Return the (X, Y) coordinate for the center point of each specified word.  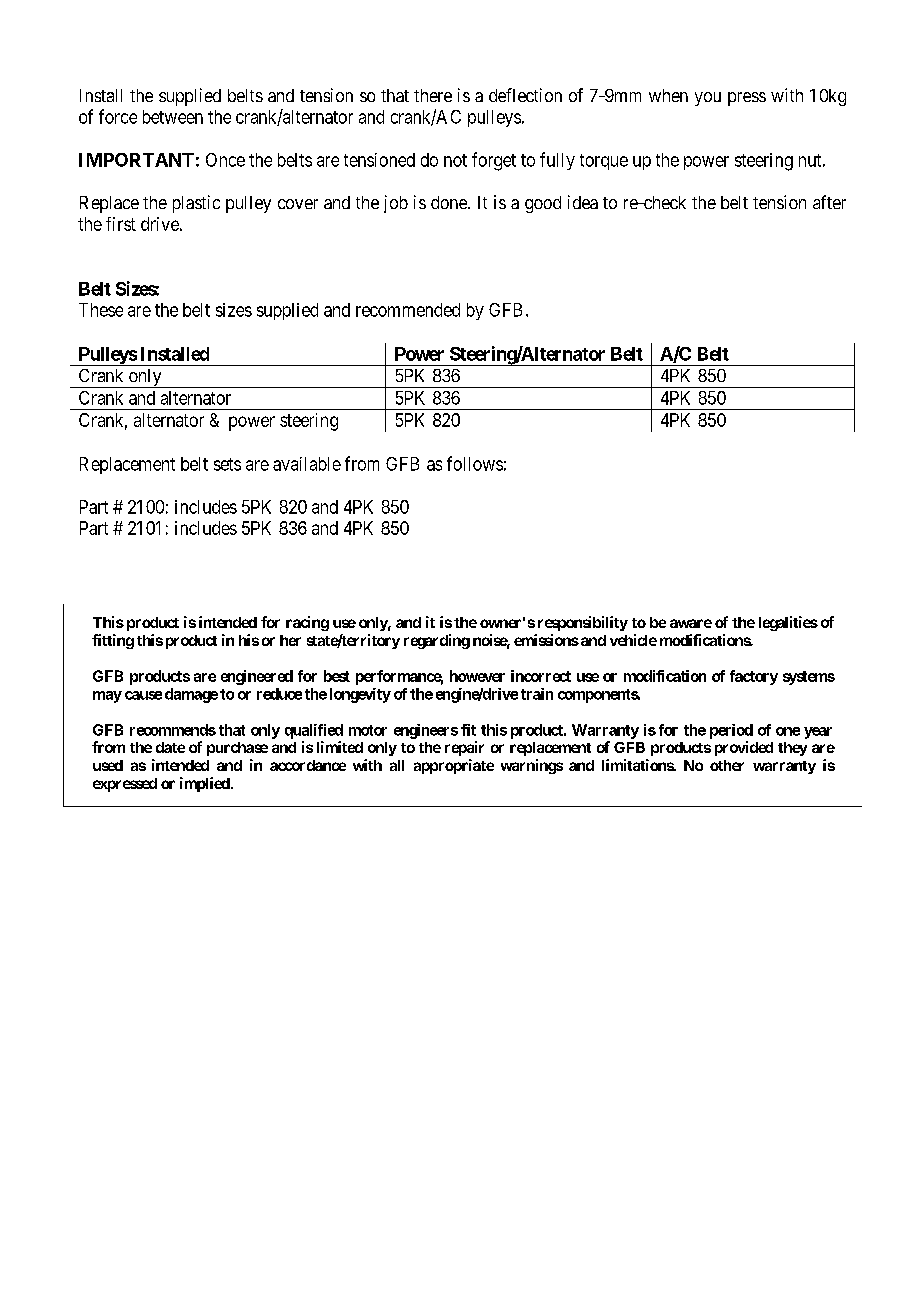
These (101, 310)
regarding (437, 641)
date (170, 747)
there (433, 95)
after (829, 202)
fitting (113, 641)
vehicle (633, 640)
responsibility (583, 623)
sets (227, 464)
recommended (408, 310)
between (173, 117)
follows (475, 463)
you (708, 99)
